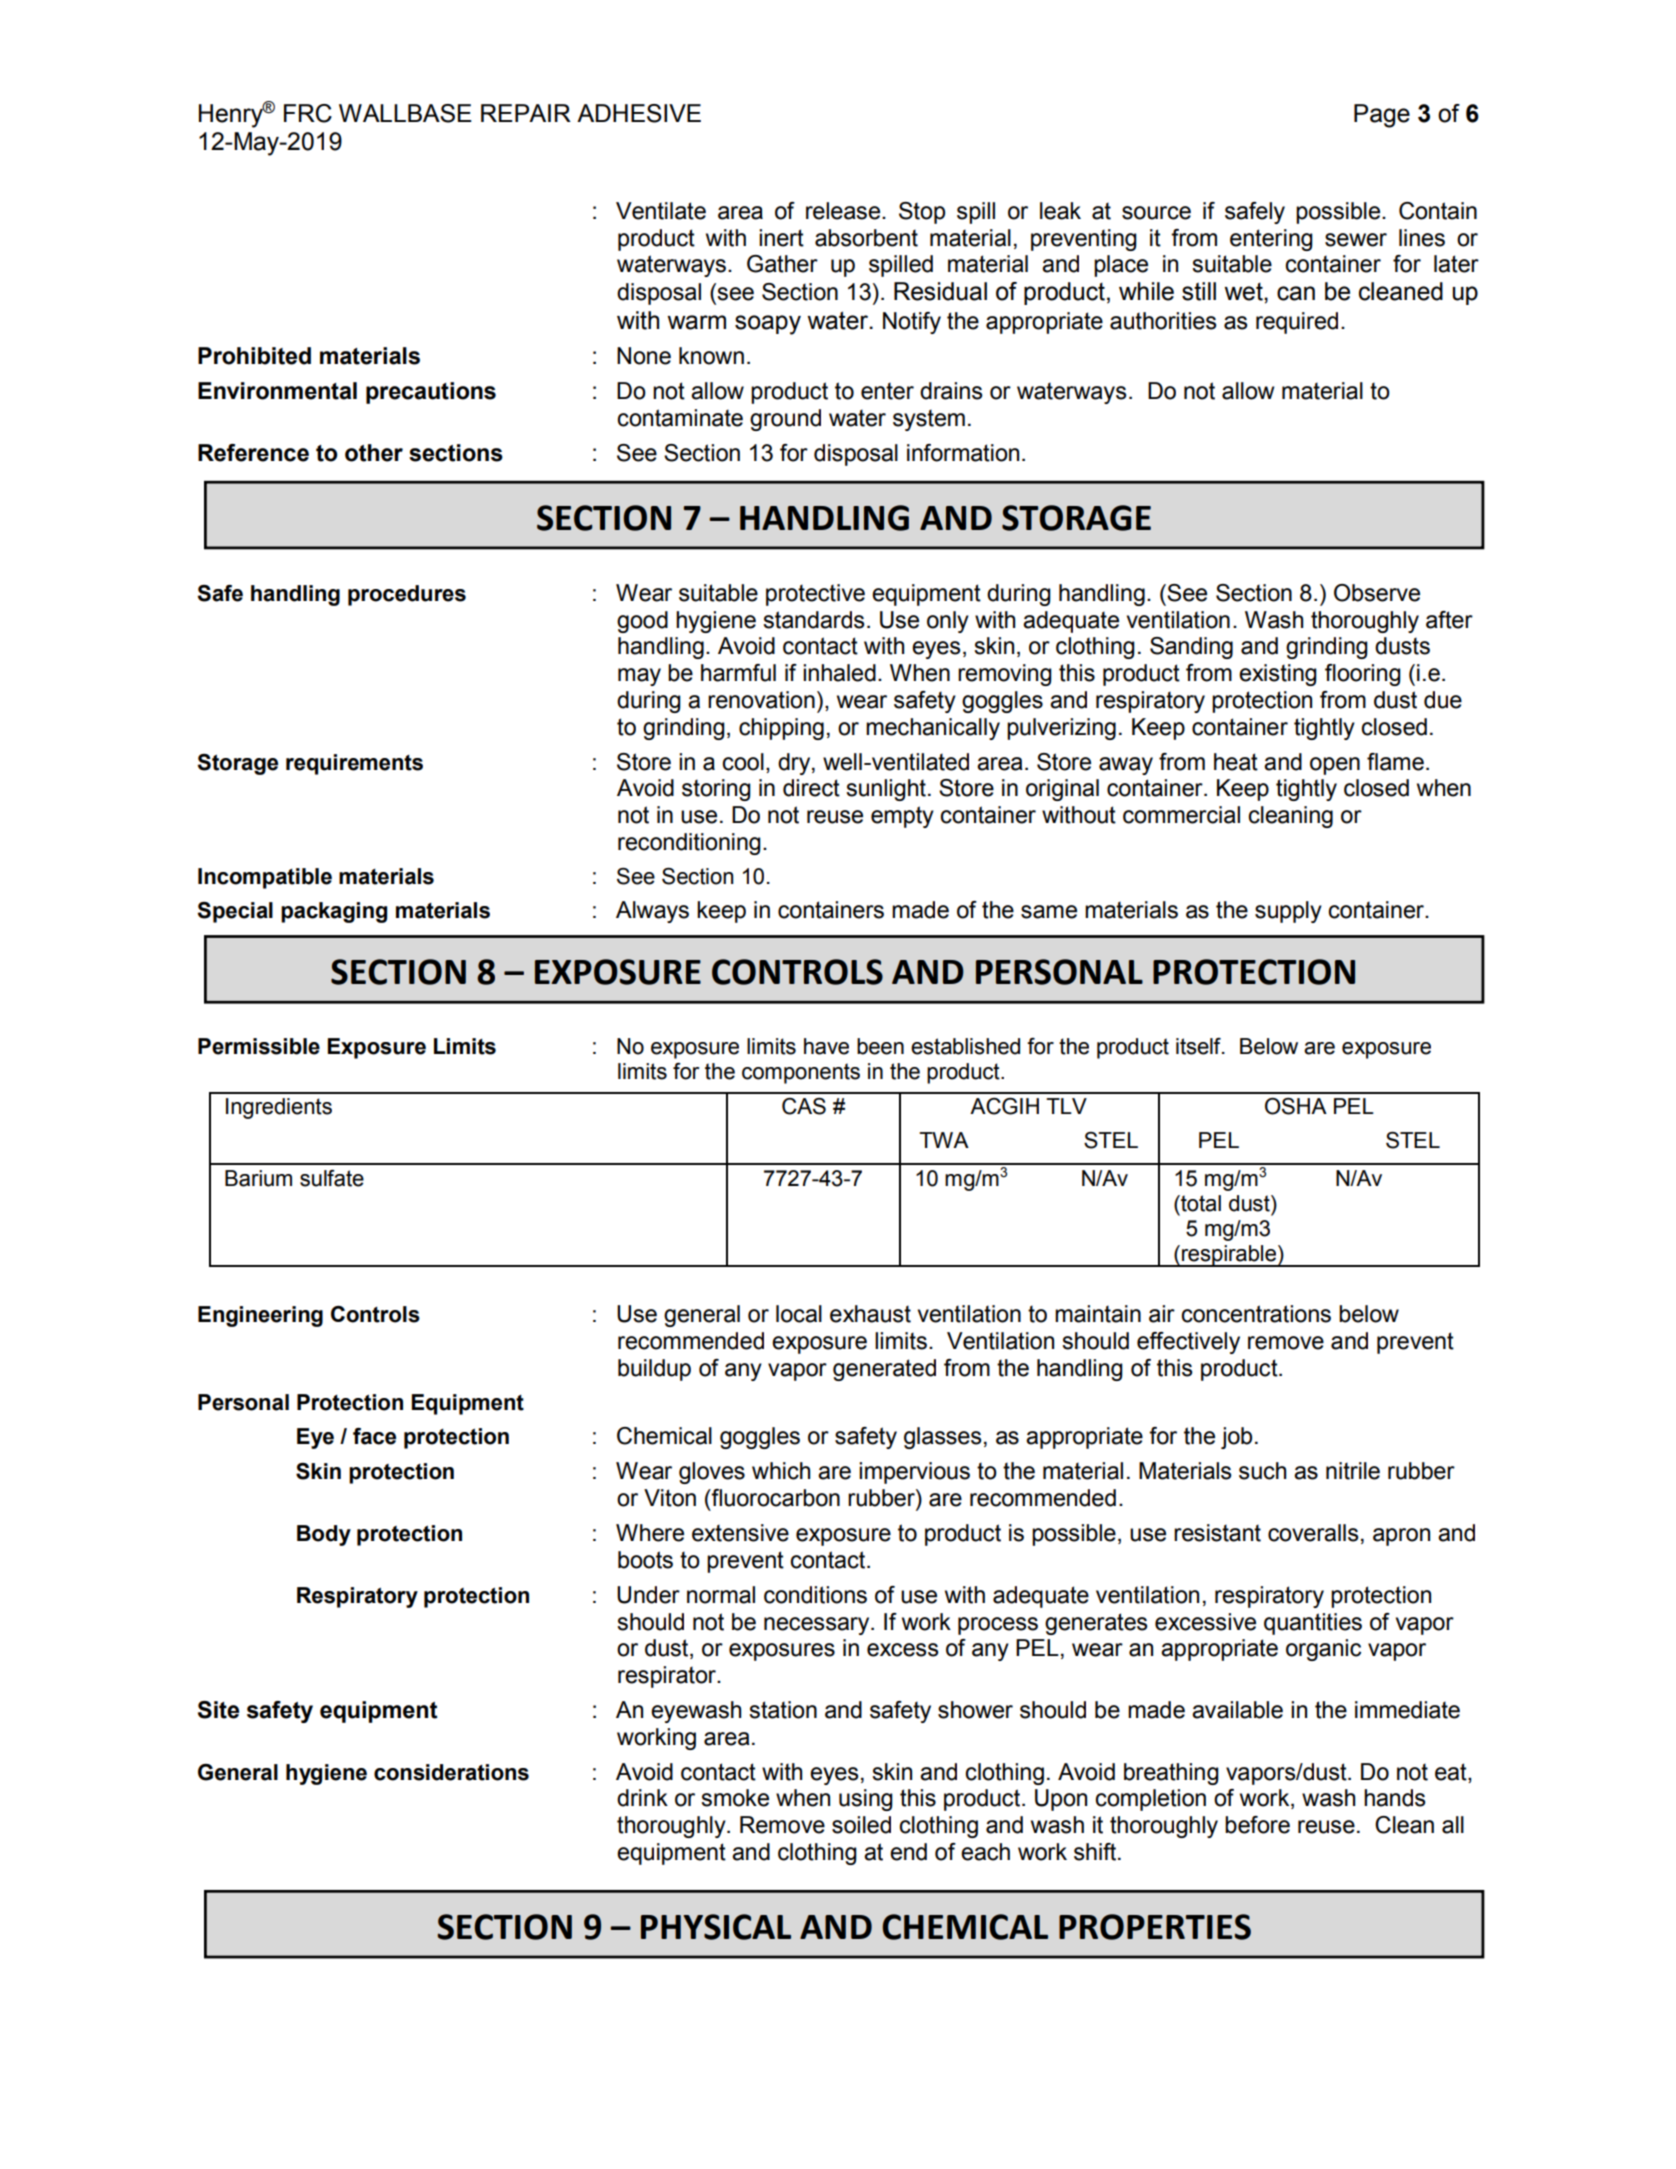 The height and width of the screenshot is (2169, 1676). What do you see at coordinates (259, 1046) in the screenshot?
I see `Permissible` at bounding box center [259, 1046].
